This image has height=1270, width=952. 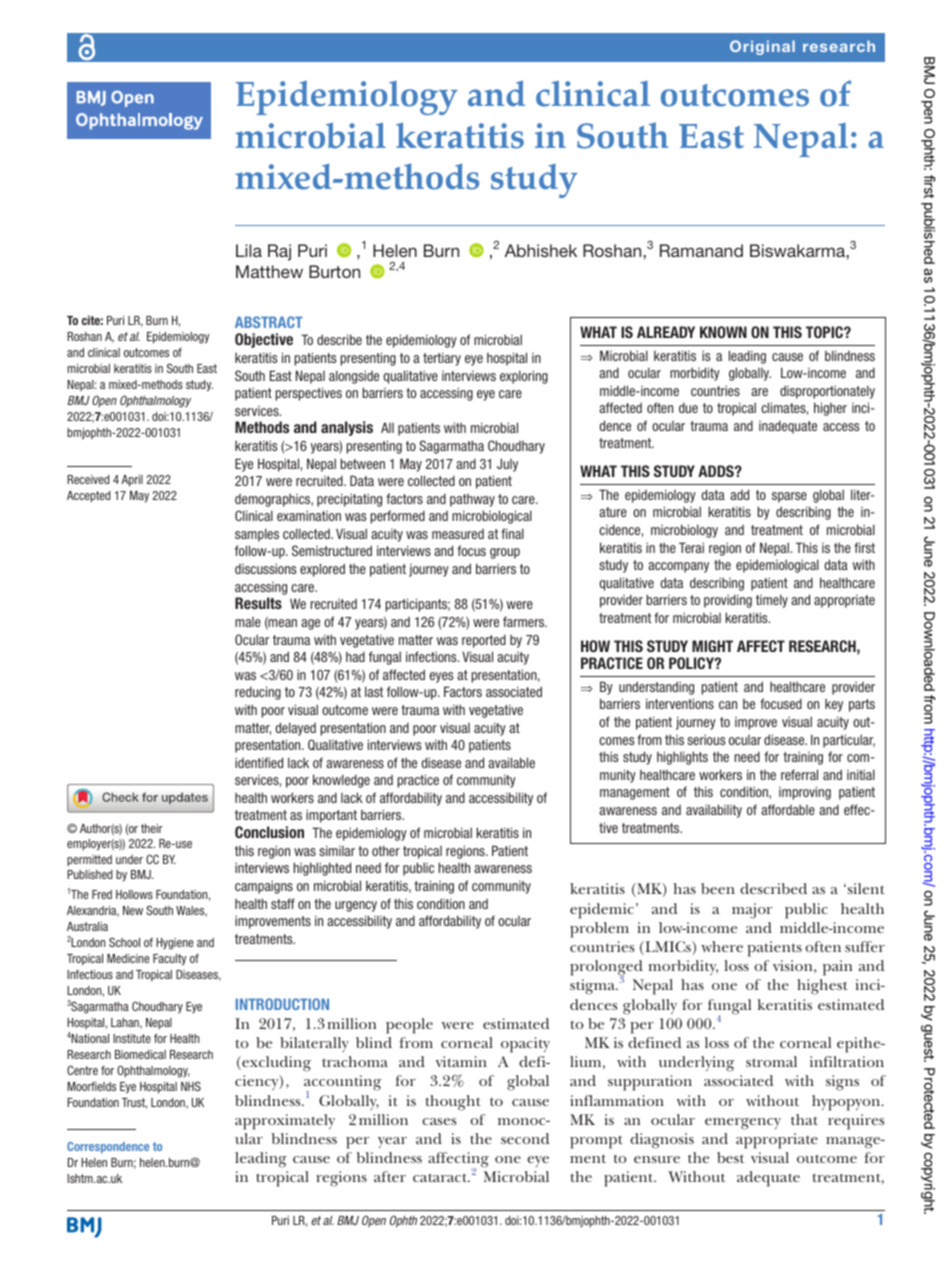 What do you see at coordinates (249, 250) in the image?
I see `Lila` at bounding box center [249, 250].
